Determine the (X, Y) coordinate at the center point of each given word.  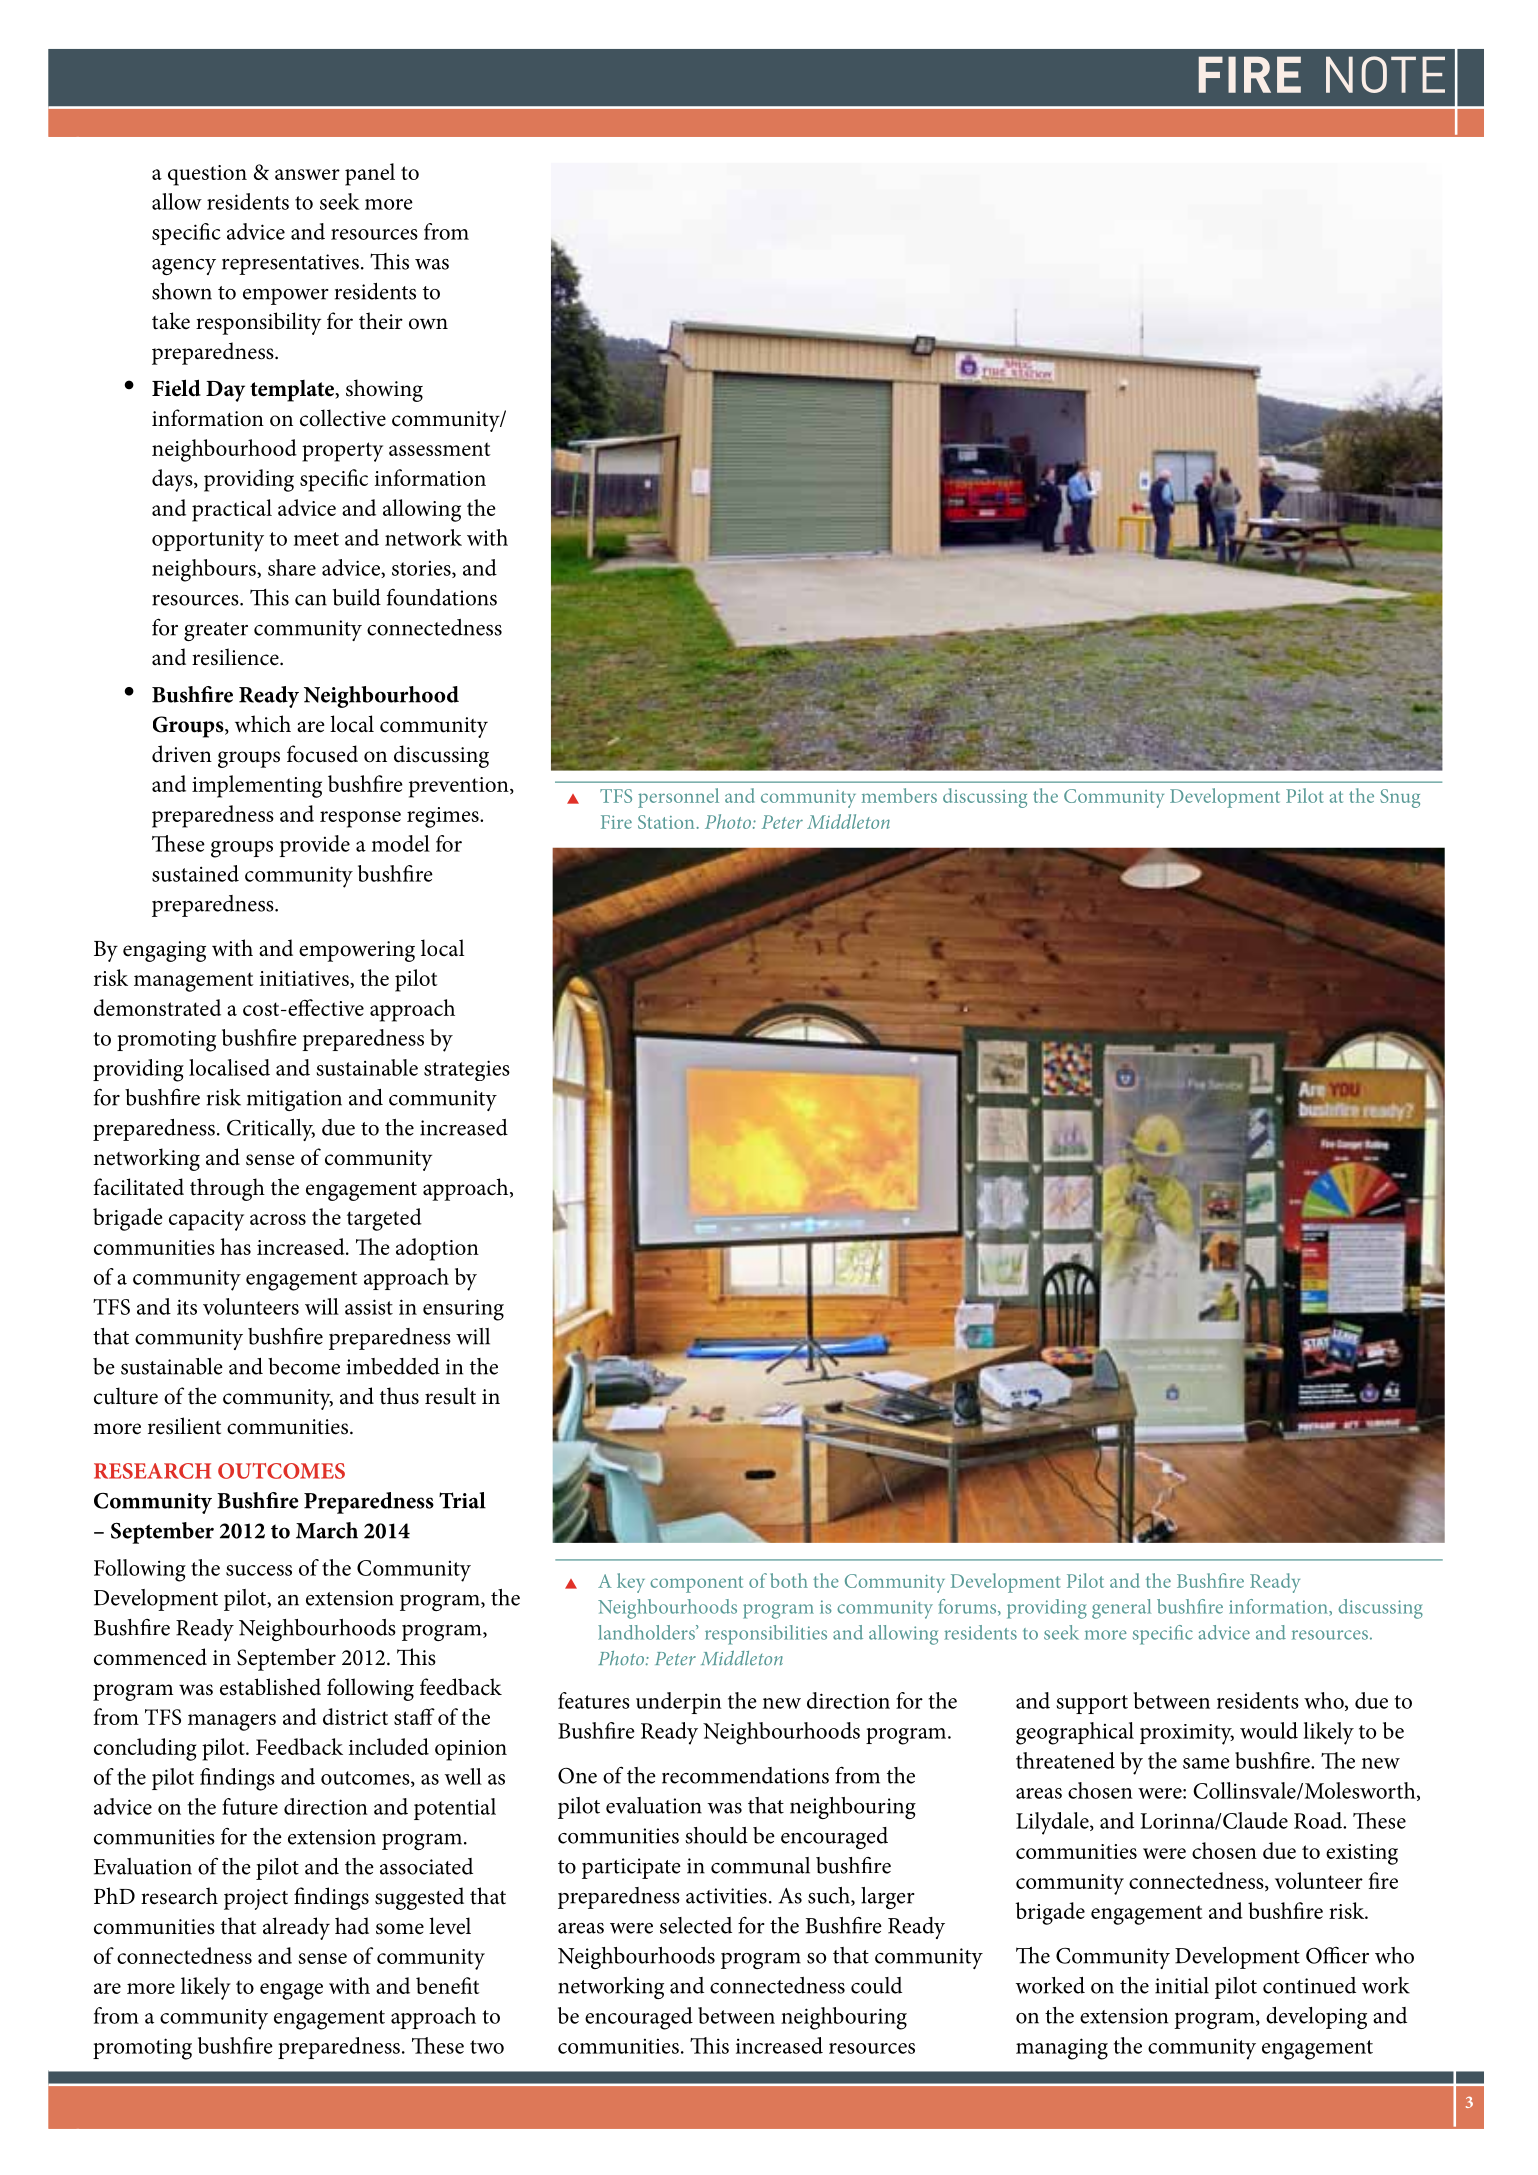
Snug (1400, 798)
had (352, 1926)
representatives (290, 264)
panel (370, 174)
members (899, 795)
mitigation (294, 1100)
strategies (467, 1070)
